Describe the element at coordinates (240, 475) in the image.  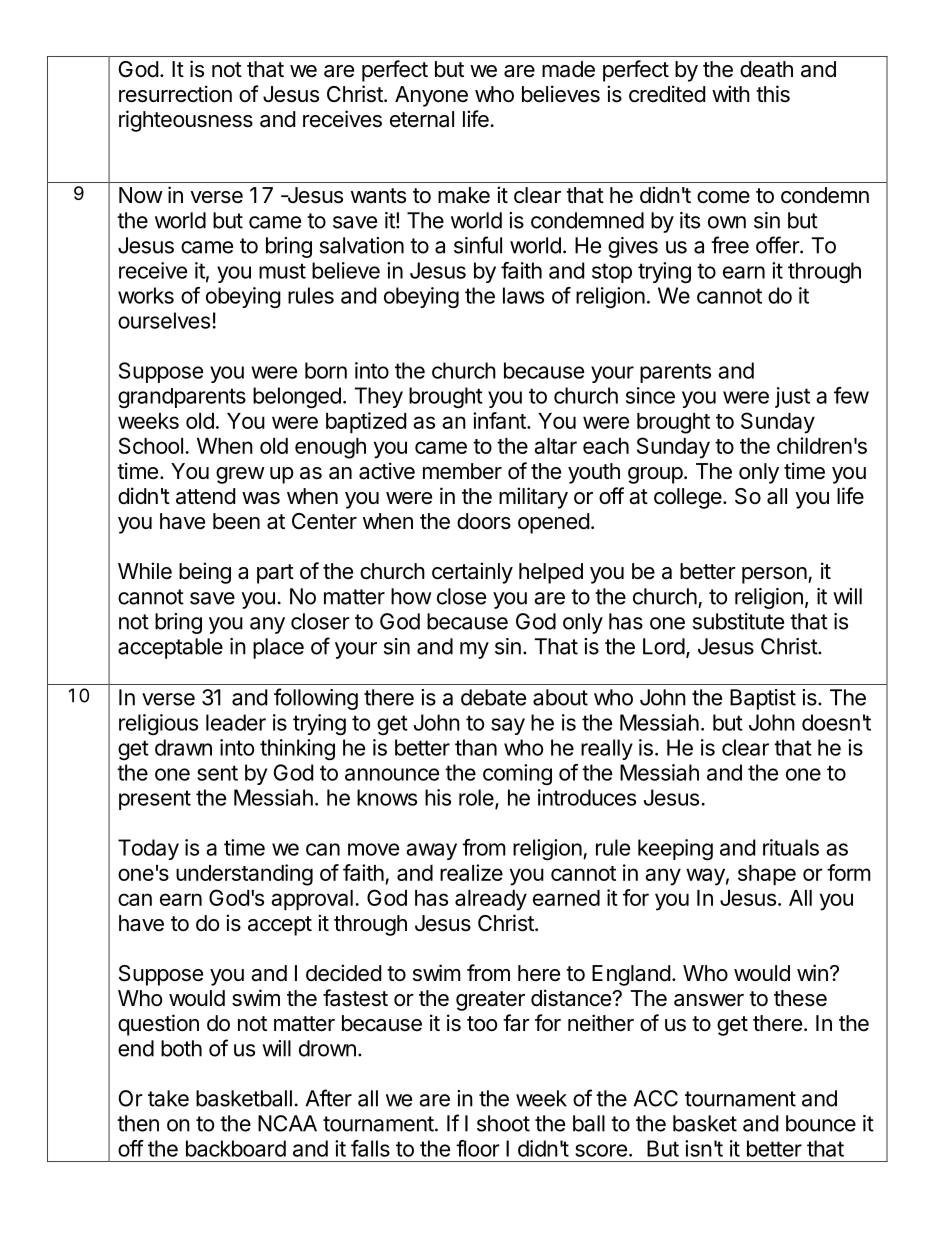
I see `grew` at that location.
